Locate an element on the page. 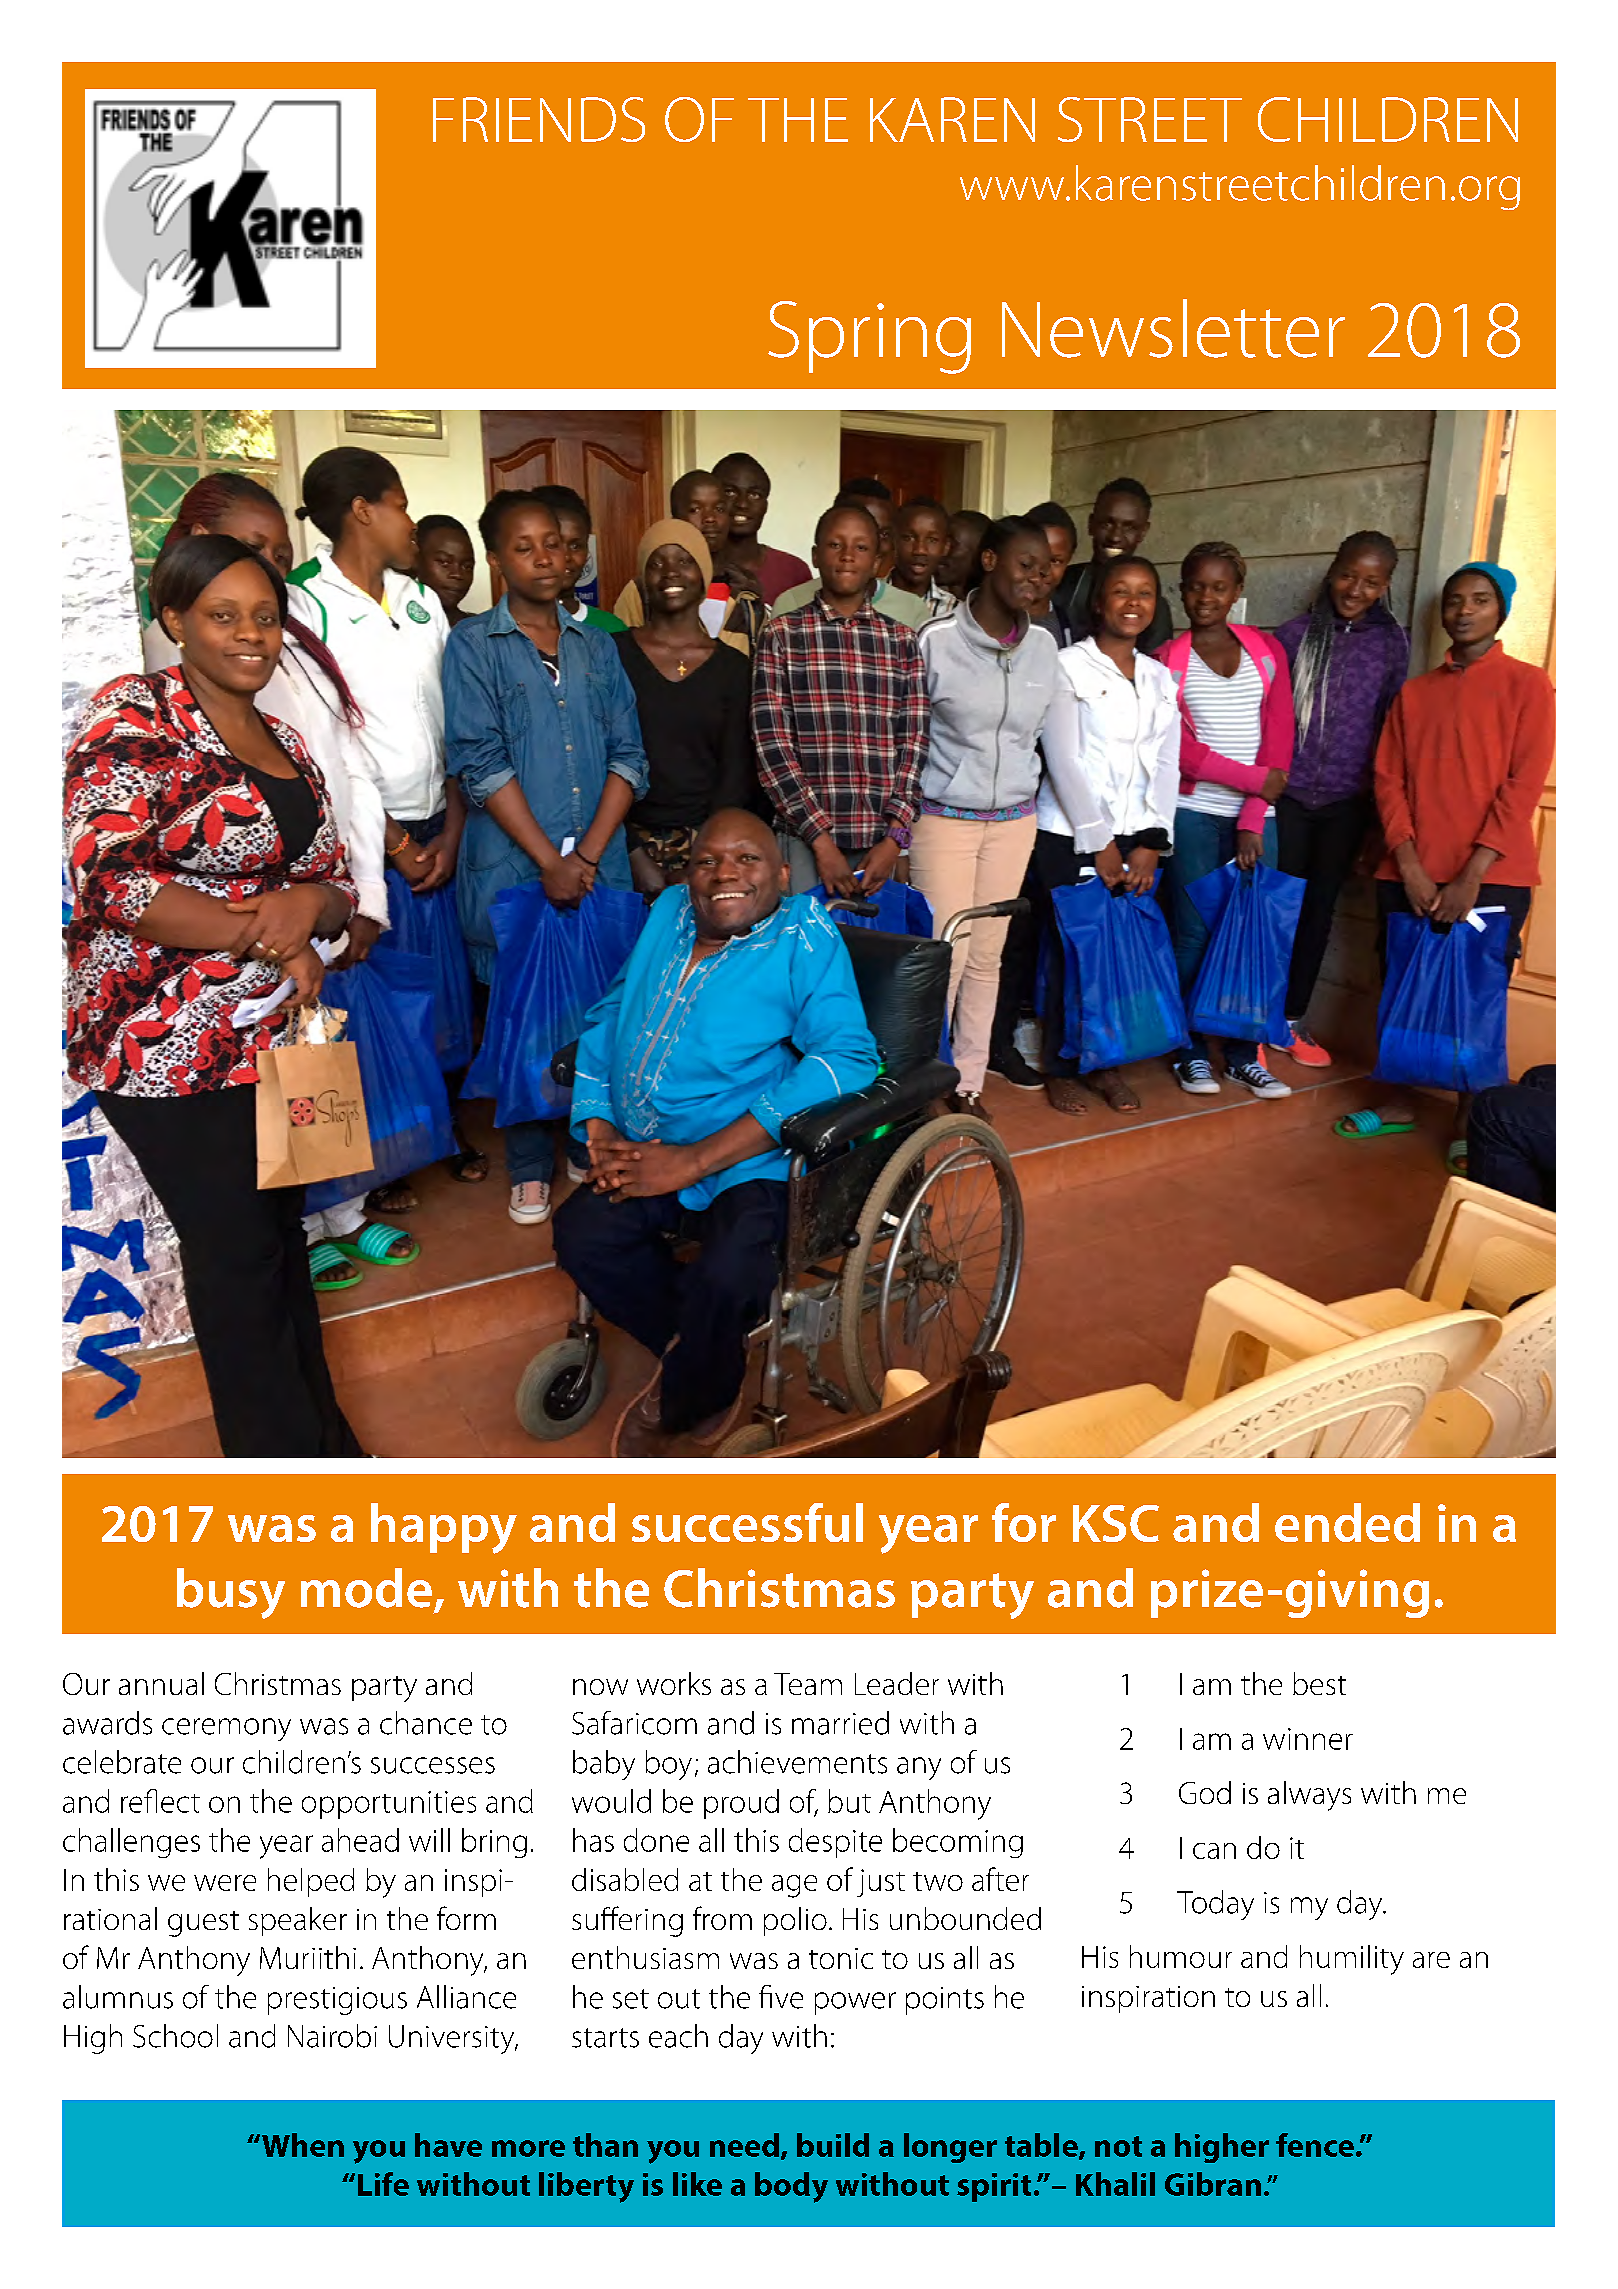 This document has width=1618, height=2289. FRIENDS is located at coordinates (539, 119).
